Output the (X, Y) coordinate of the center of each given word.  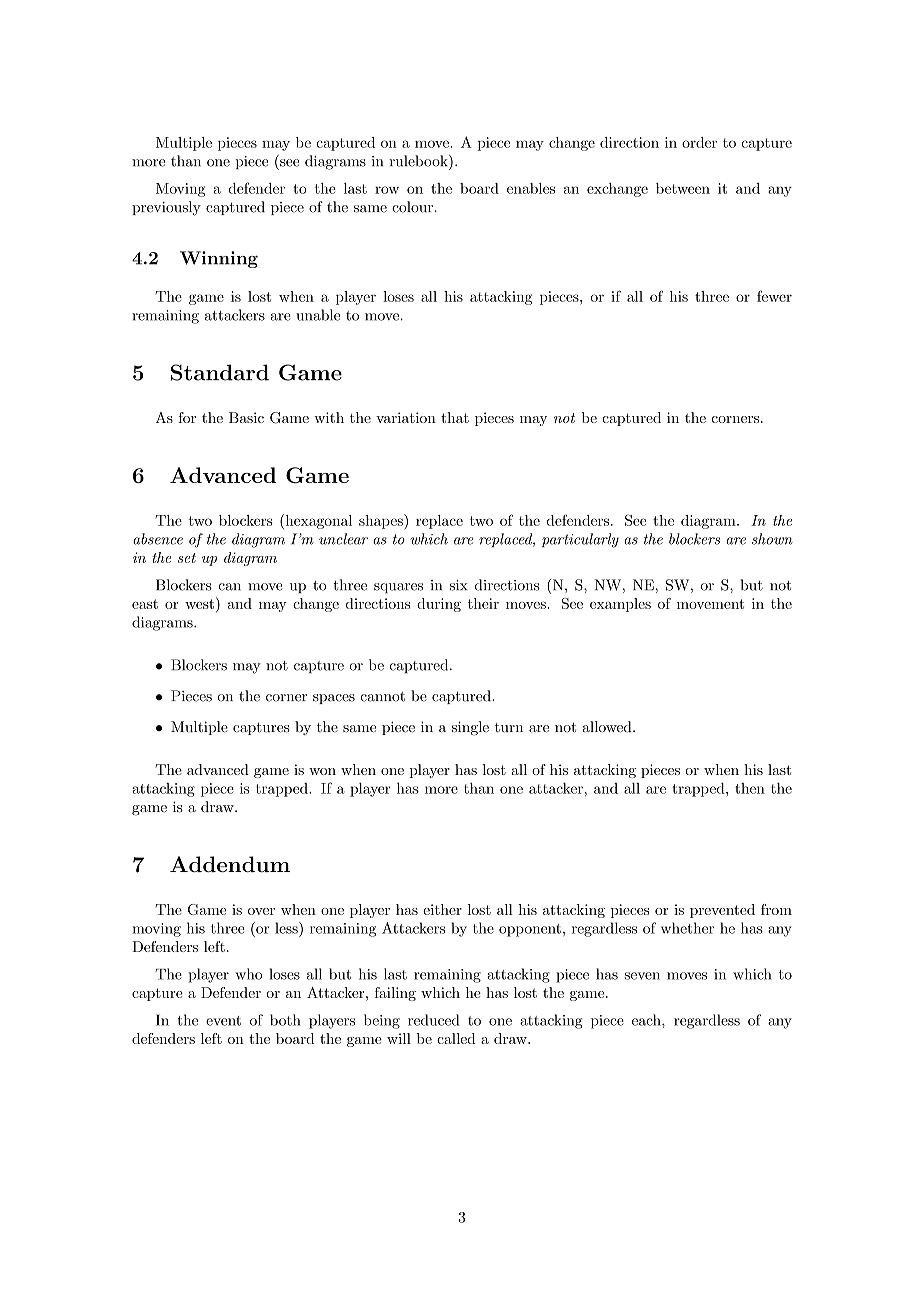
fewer (774, 296)
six (459, 585)
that (455, 417)
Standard (220, 372)
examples (620, 605)
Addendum (230, 864)
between (683, 188)
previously (166, 208)
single (470, 728)
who (248, 974)
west (199, 604)
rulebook (419, 161)
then (750, 788)
